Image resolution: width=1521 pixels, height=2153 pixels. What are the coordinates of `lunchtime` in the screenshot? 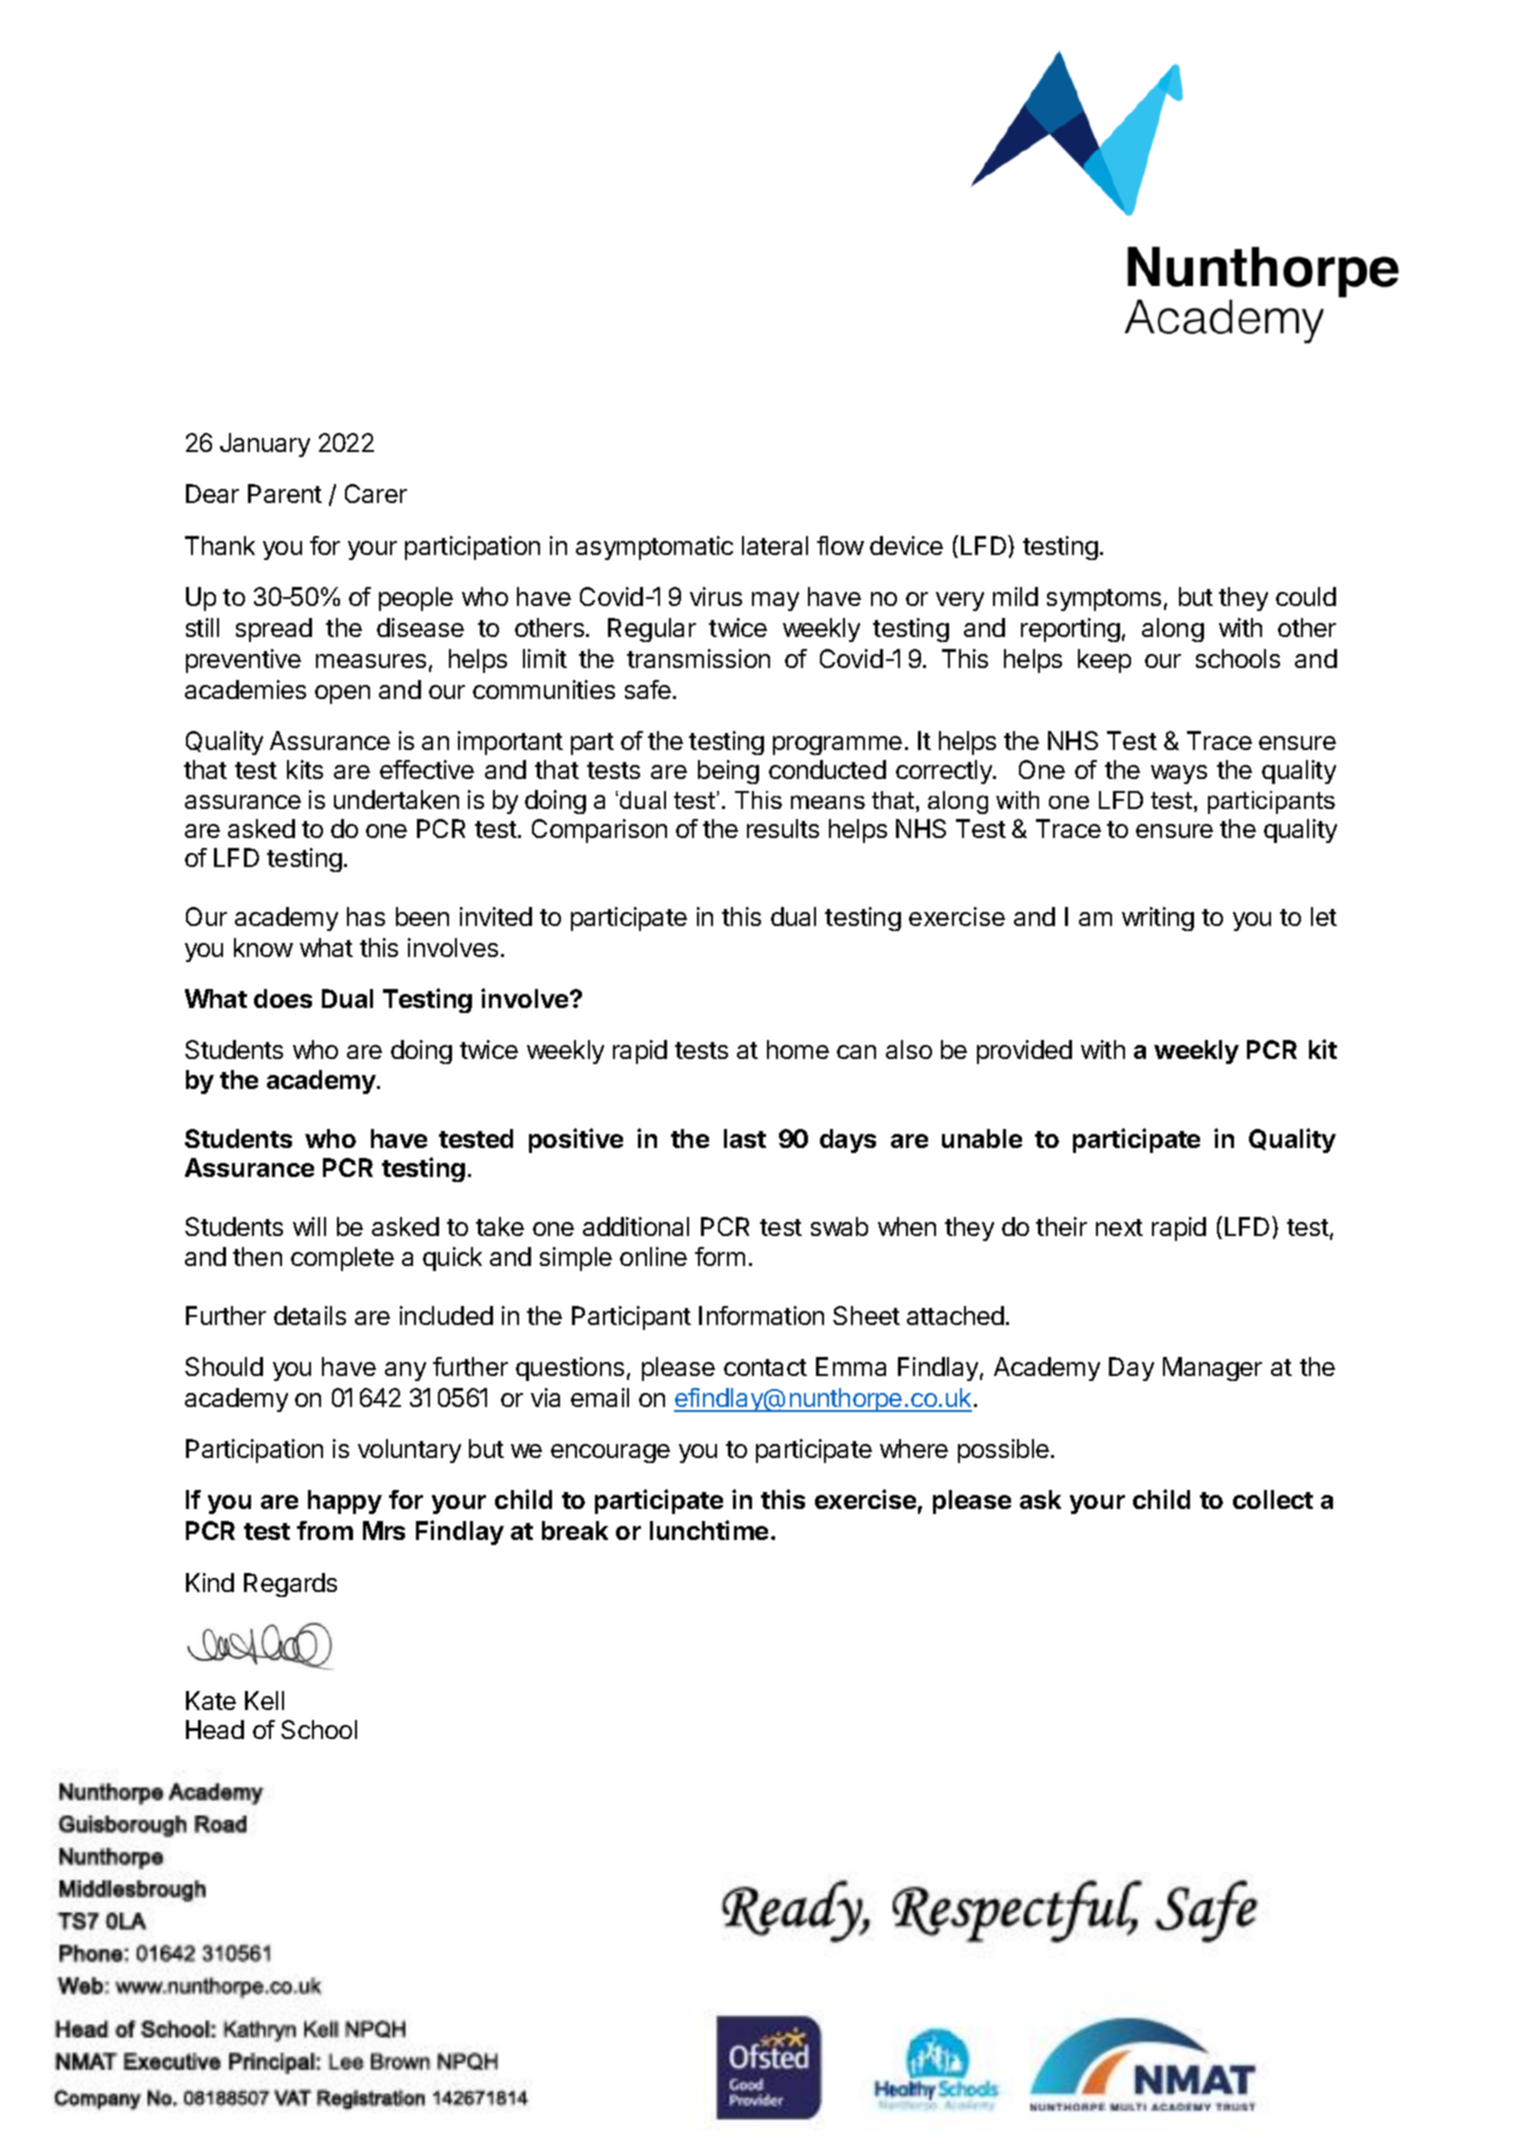 It's located at (709, 1530).
